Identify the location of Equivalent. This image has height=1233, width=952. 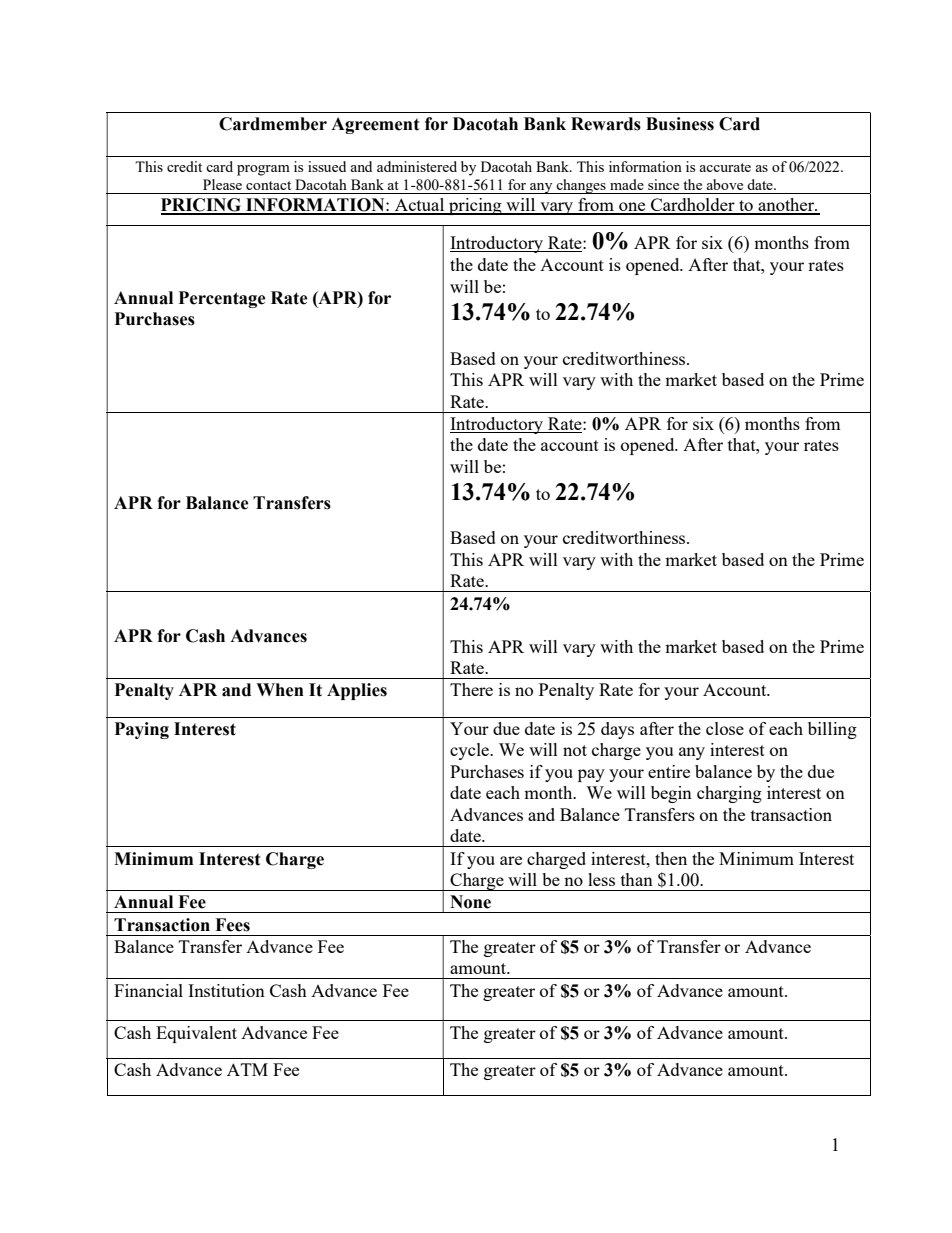
(196, 1034).
